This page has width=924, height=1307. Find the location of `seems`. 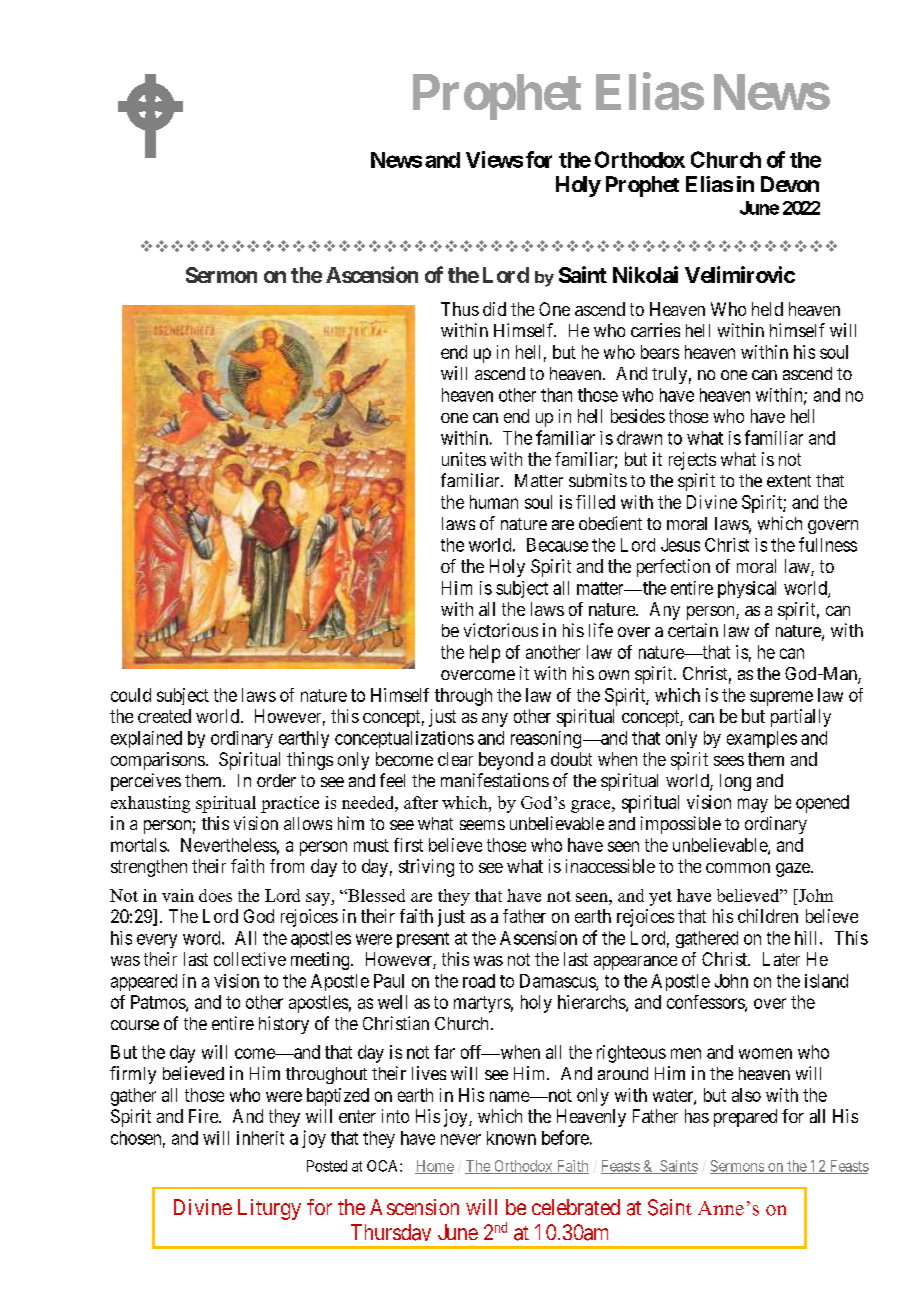

seems is located at coordinates (482, 825).
